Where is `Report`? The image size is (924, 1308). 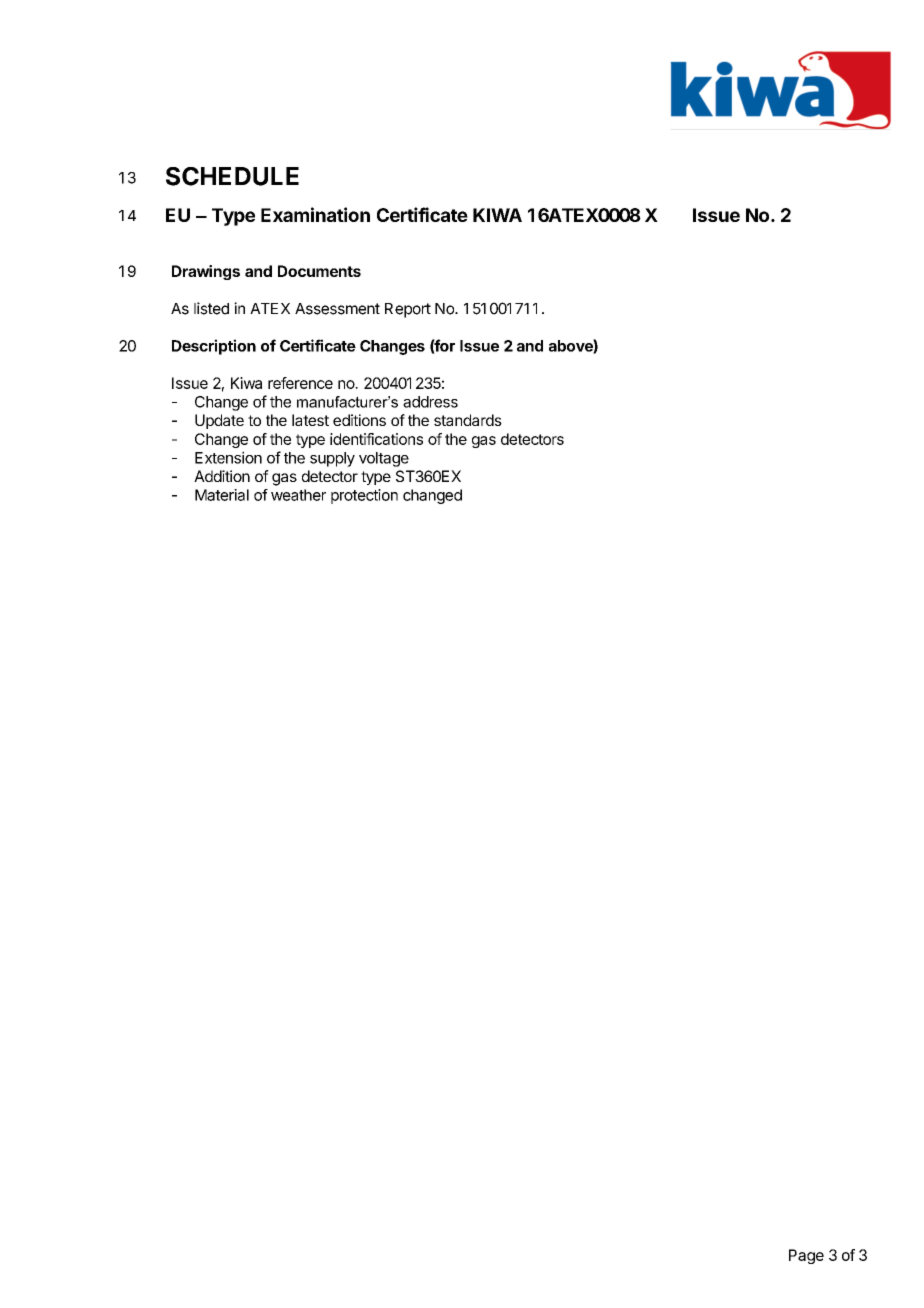
Report is located at coordinates (408, 310).
